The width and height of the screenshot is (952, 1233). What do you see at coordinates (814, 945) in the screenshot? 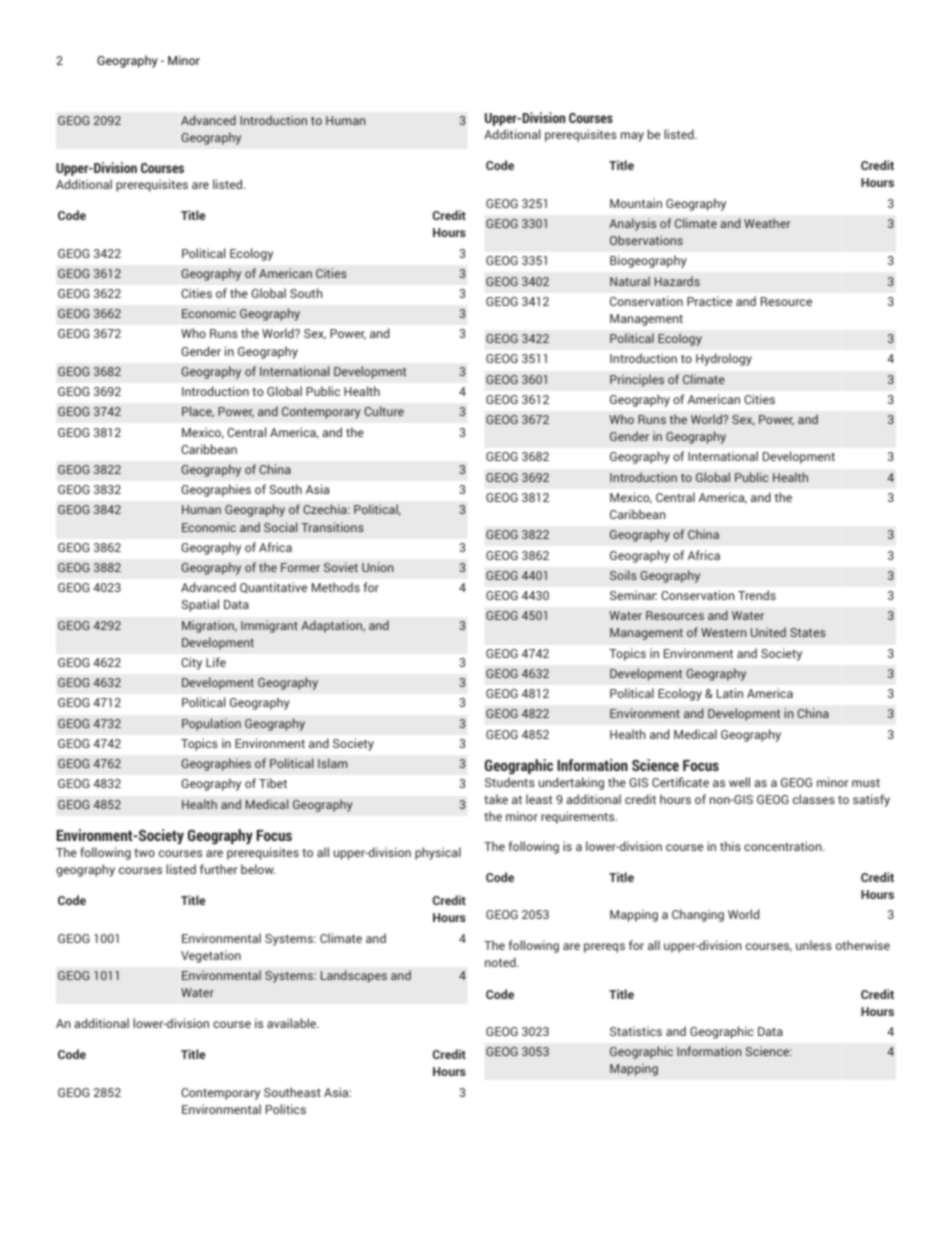
I see `unless` at bounding box center [814, 945].
